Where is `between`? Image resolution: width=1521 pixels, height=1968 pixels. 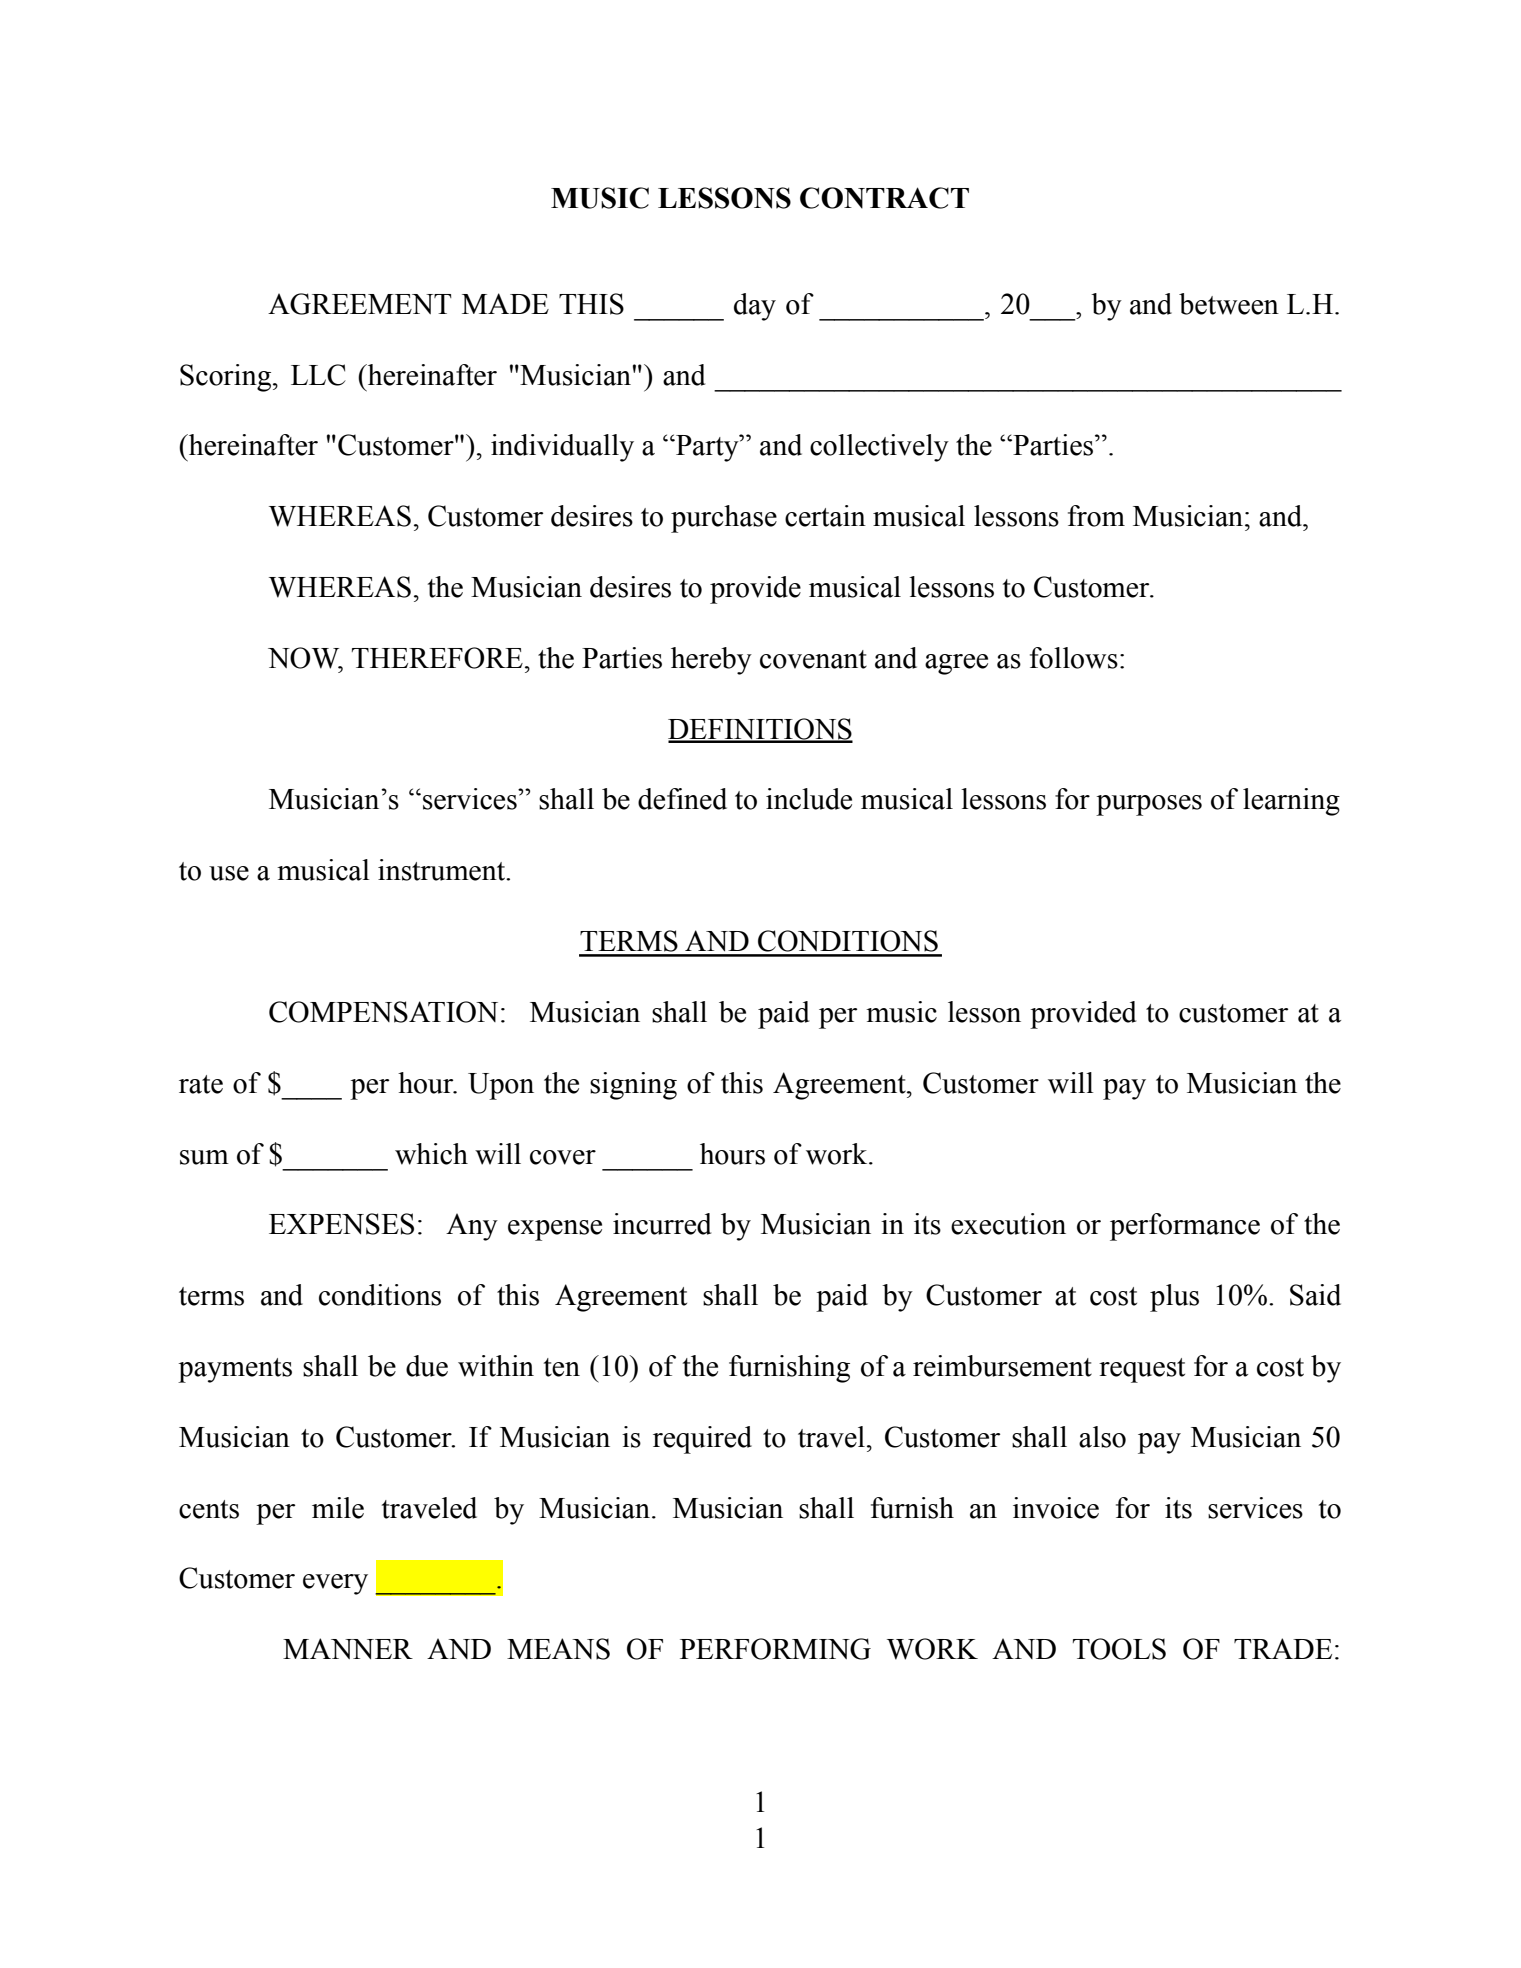
between is located at coordinates (1229, 304).
